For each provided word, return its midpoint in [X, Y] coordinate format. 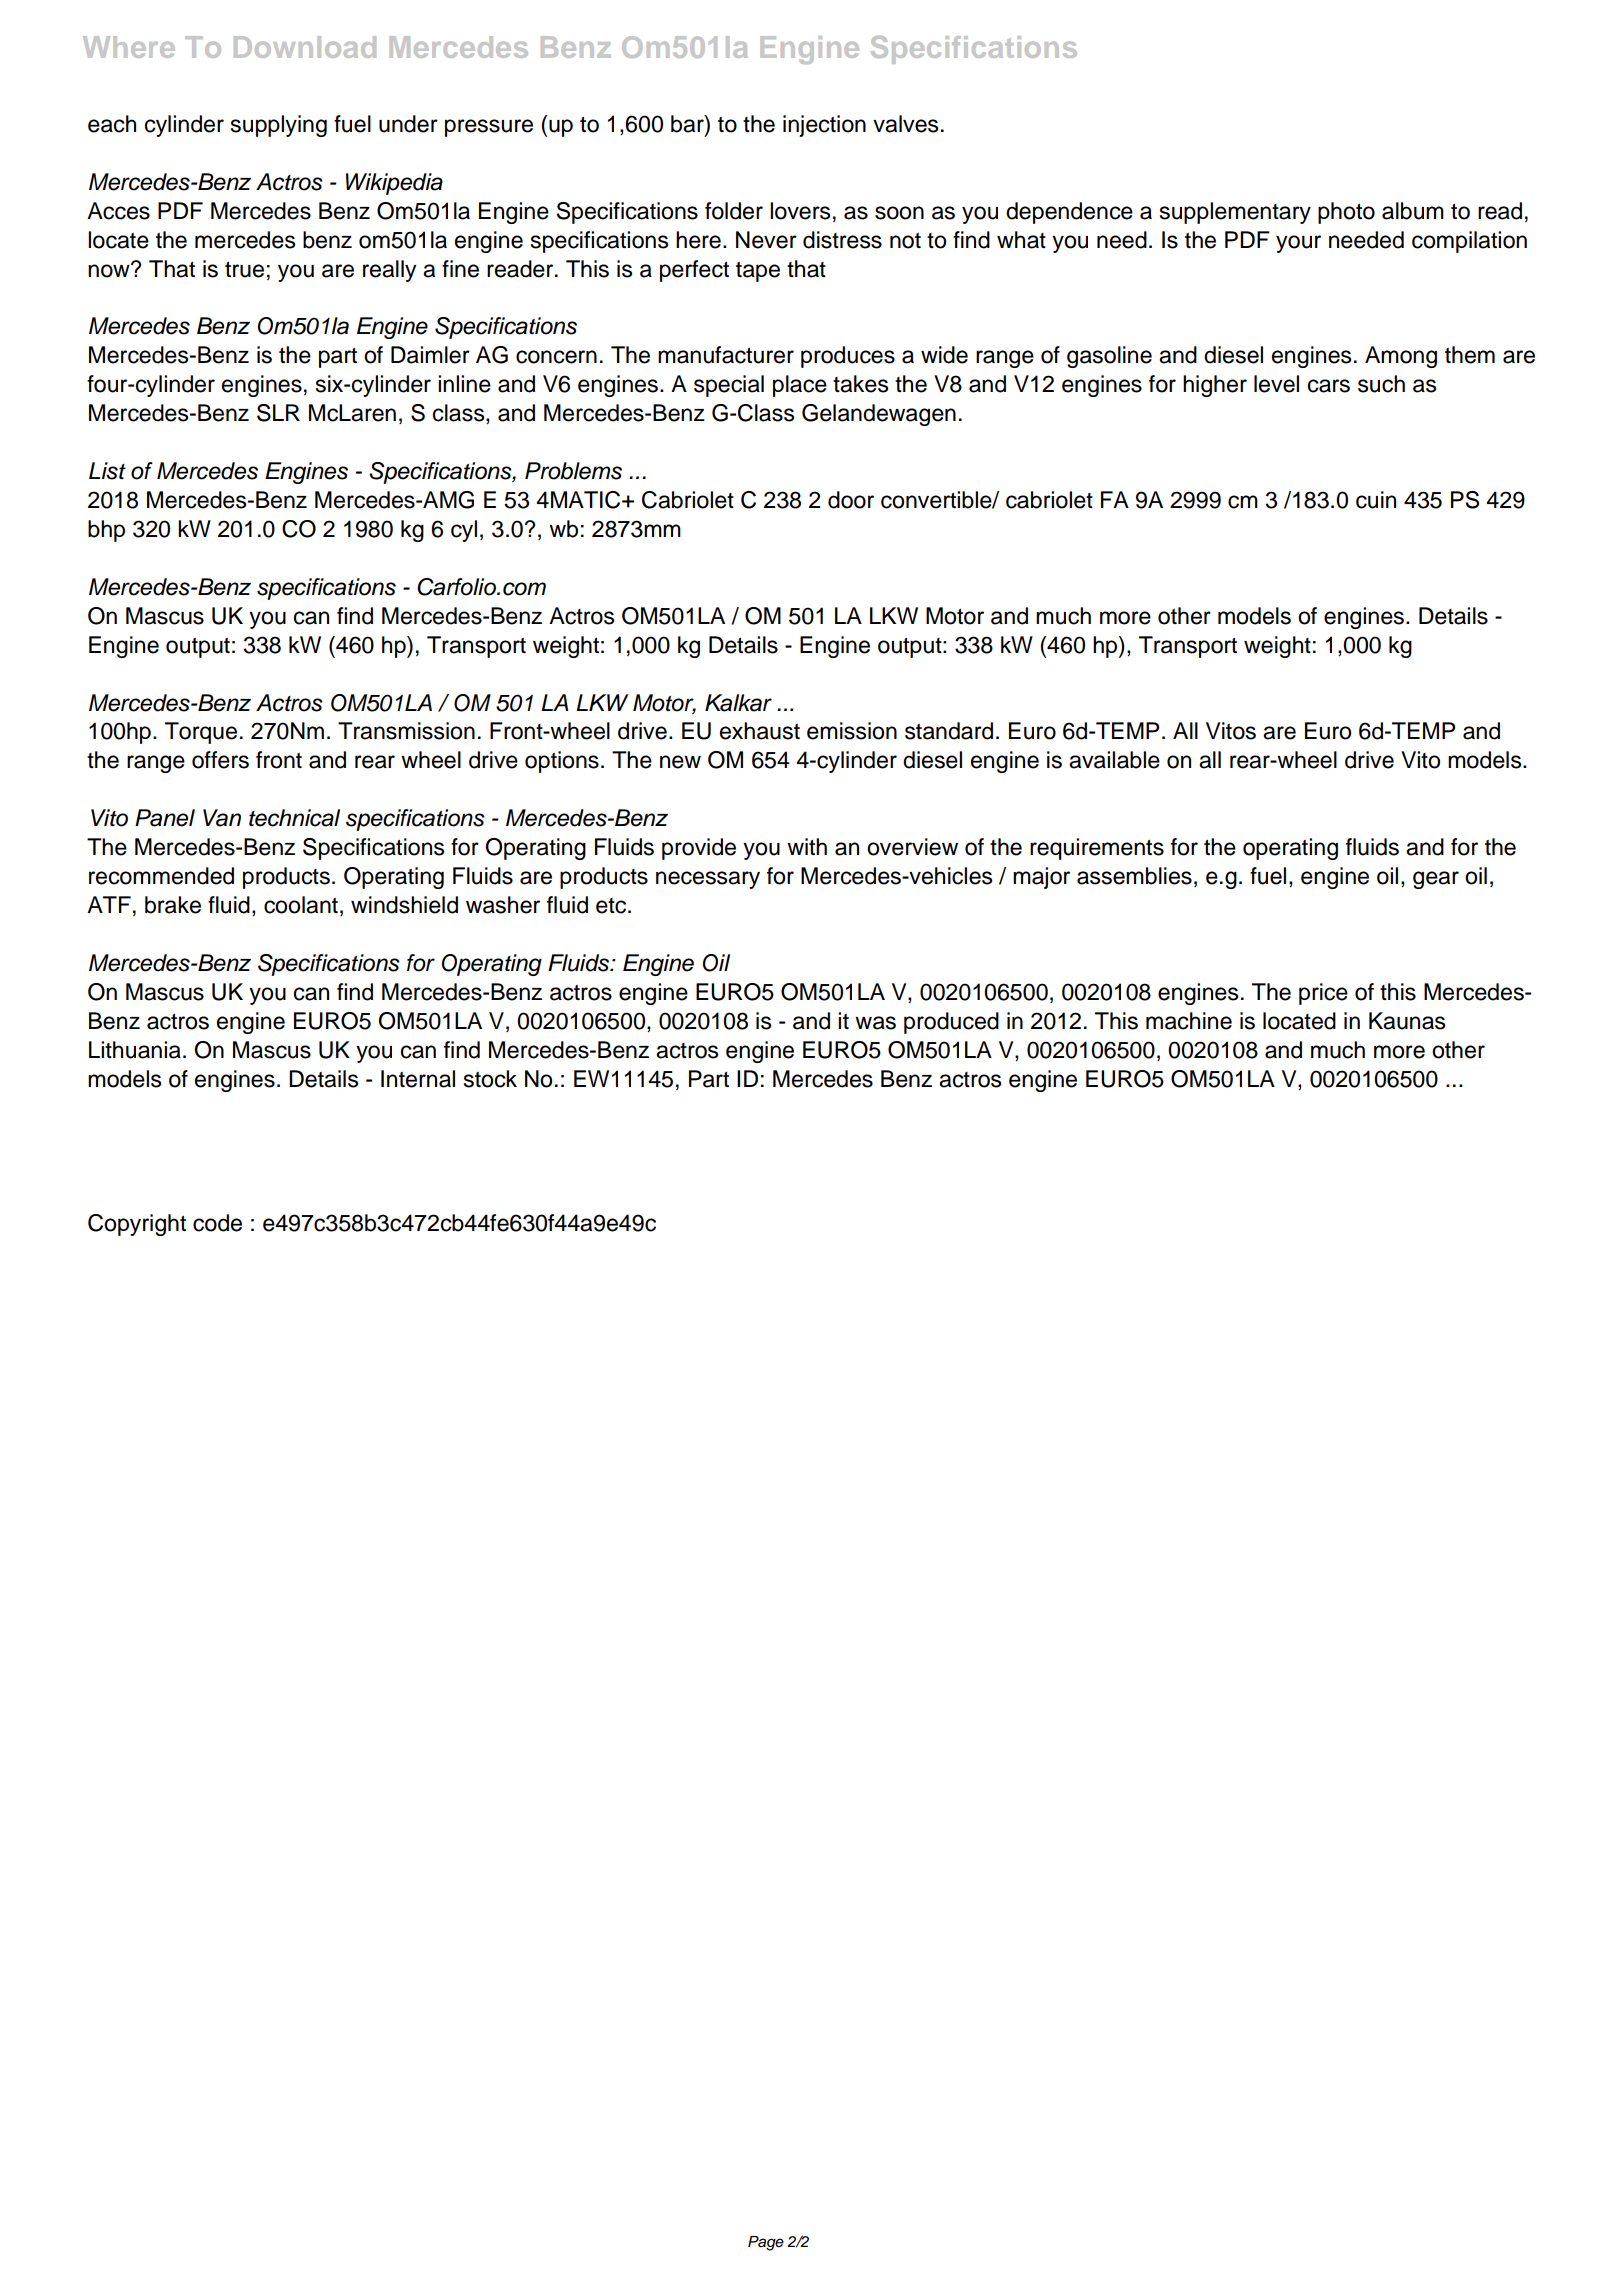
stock [490, 1079]
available [1114, 760]
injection [824, 126]
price [1323, 994]
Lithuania [135, 1050]
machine [1189, 1021]
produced [951, 1023]
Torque [201, 733]
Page [766, 2243]
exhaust [760, 731]
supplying [279, 126]
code [217, 1223]
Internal [418, 1079]
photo [1346, 213]
